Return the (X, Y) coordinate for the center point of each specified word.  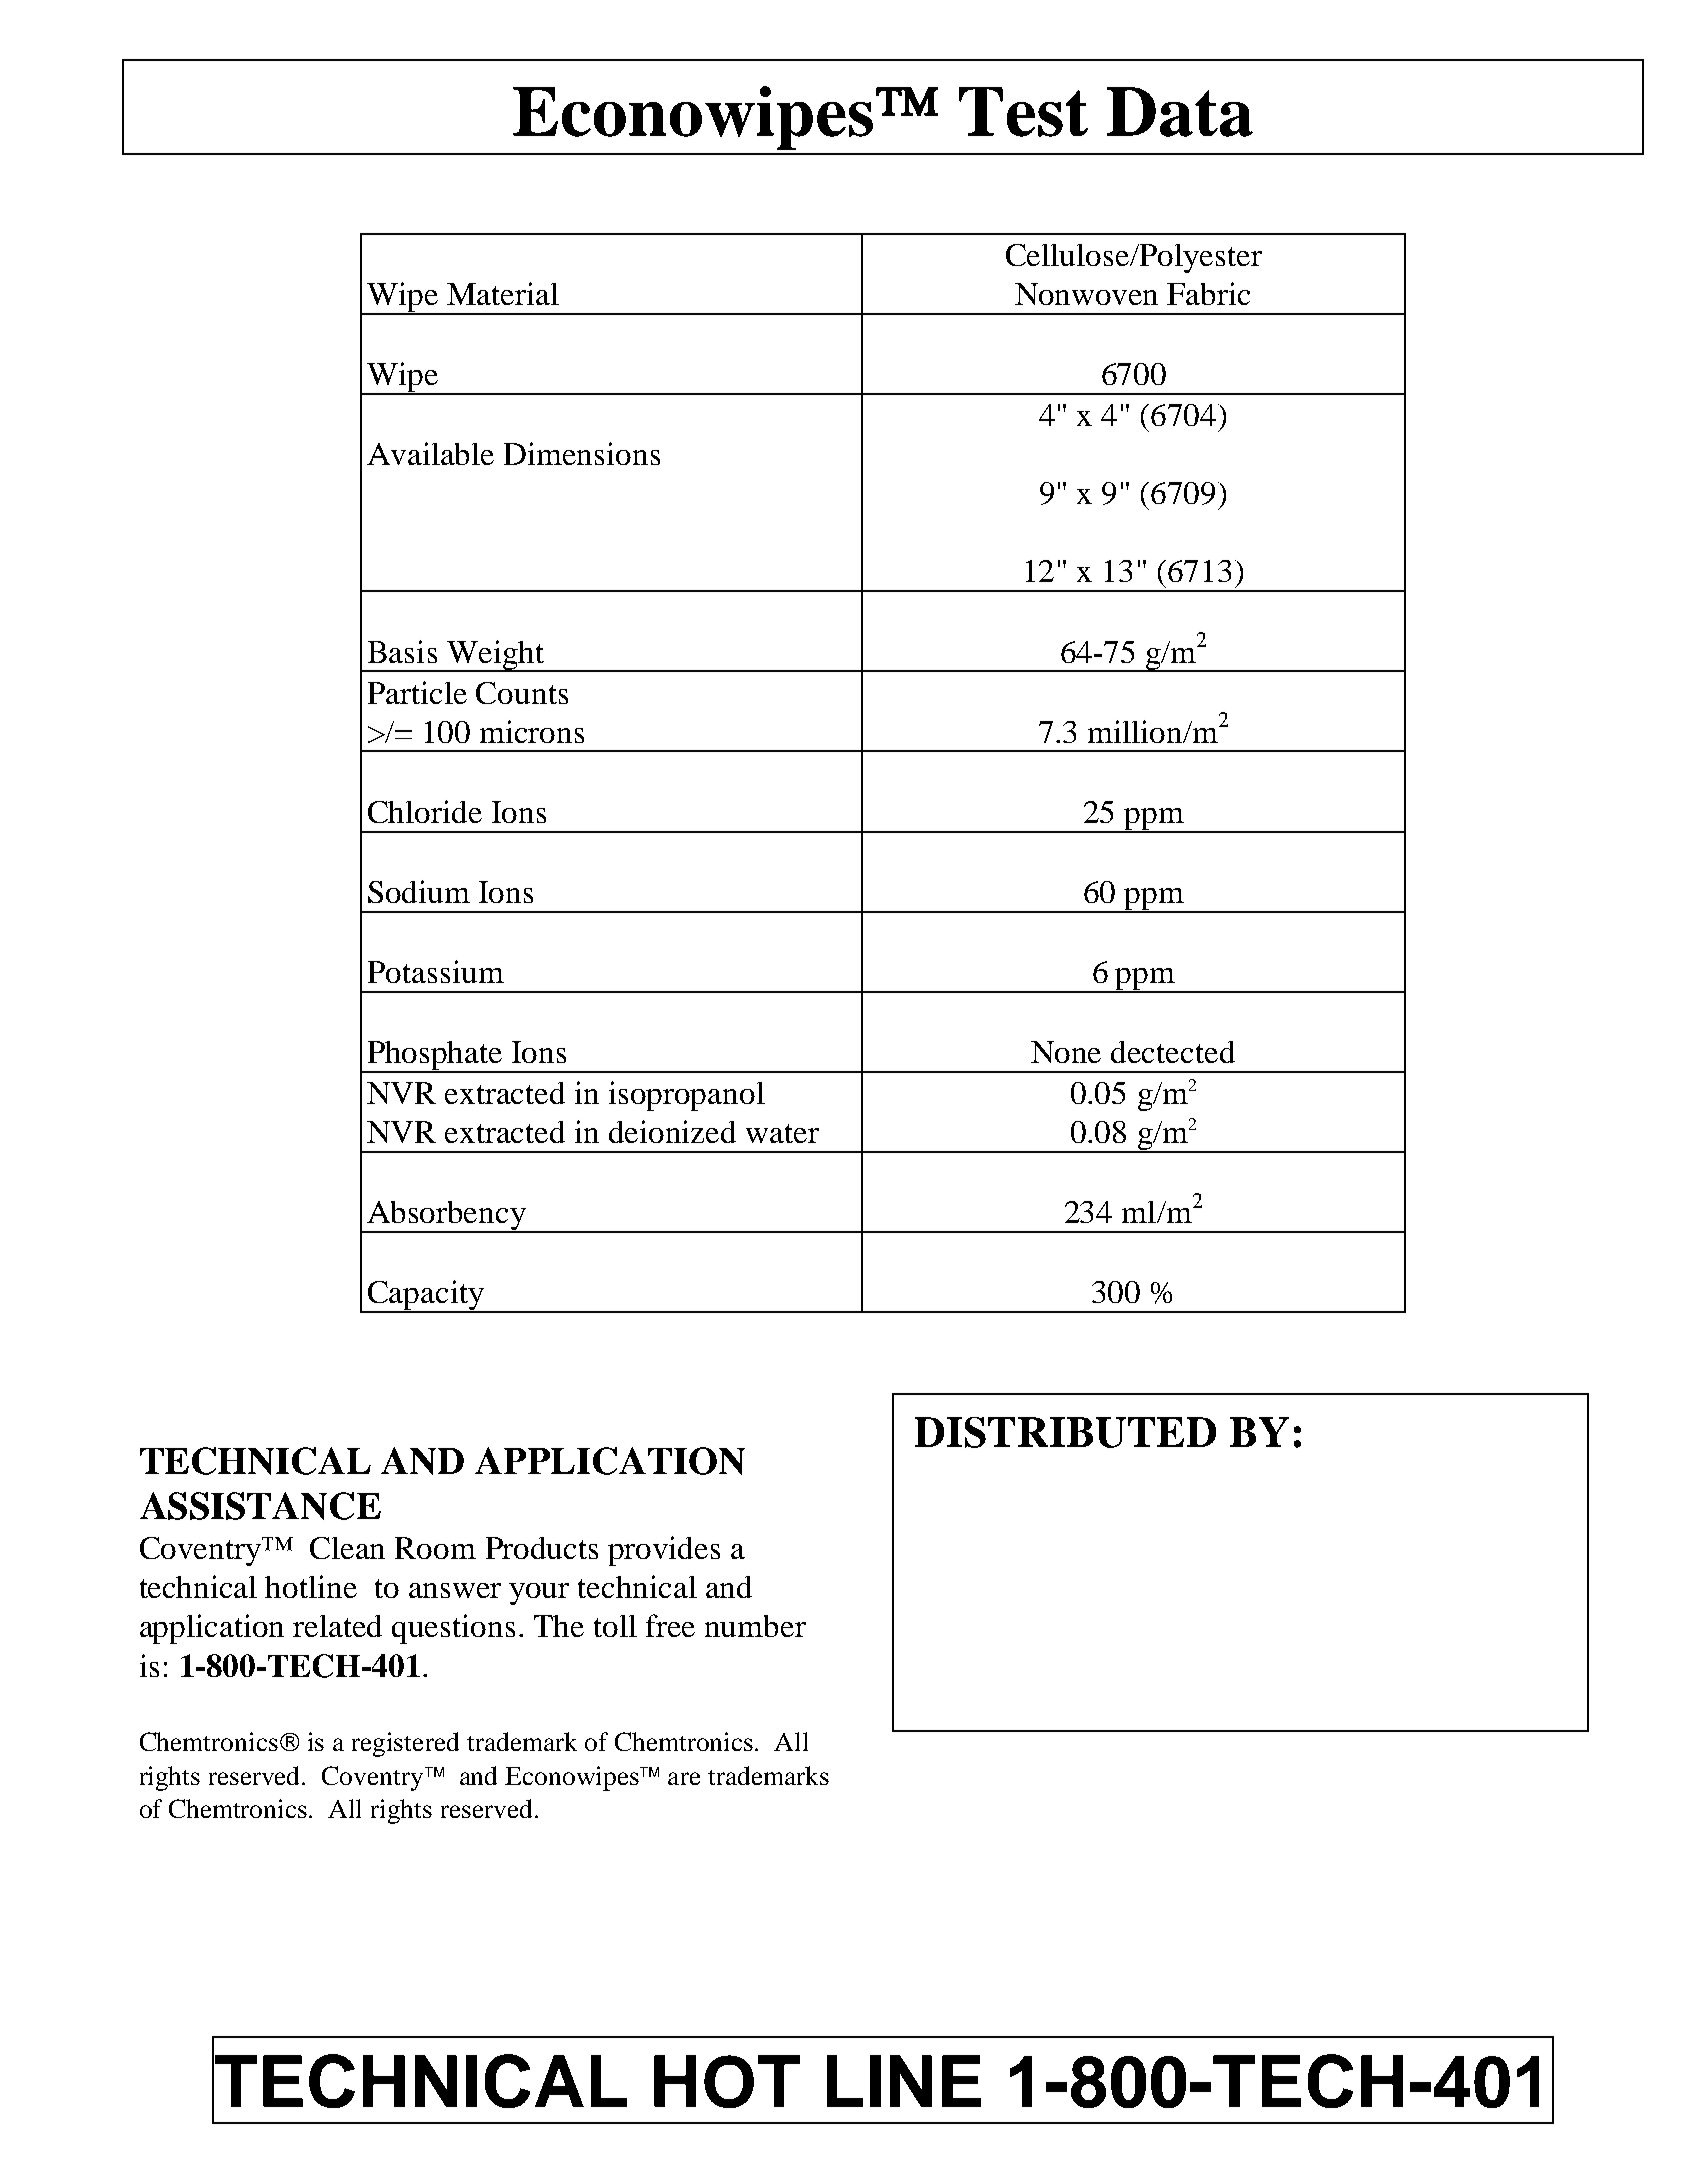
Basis (402, 651)
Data (1180, 112)
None (1066, 1052)
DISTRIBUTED (1065, 1432)
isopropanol (687, 1096)
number (755, 1626)
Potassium (436, 971)
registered (405, 1744)
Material (503, 293)
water (782, 1133)
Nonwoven (1086, 294)
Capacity (426, 1296)
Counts (522, 693)
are (684, 1778)
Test (1023, 112)
